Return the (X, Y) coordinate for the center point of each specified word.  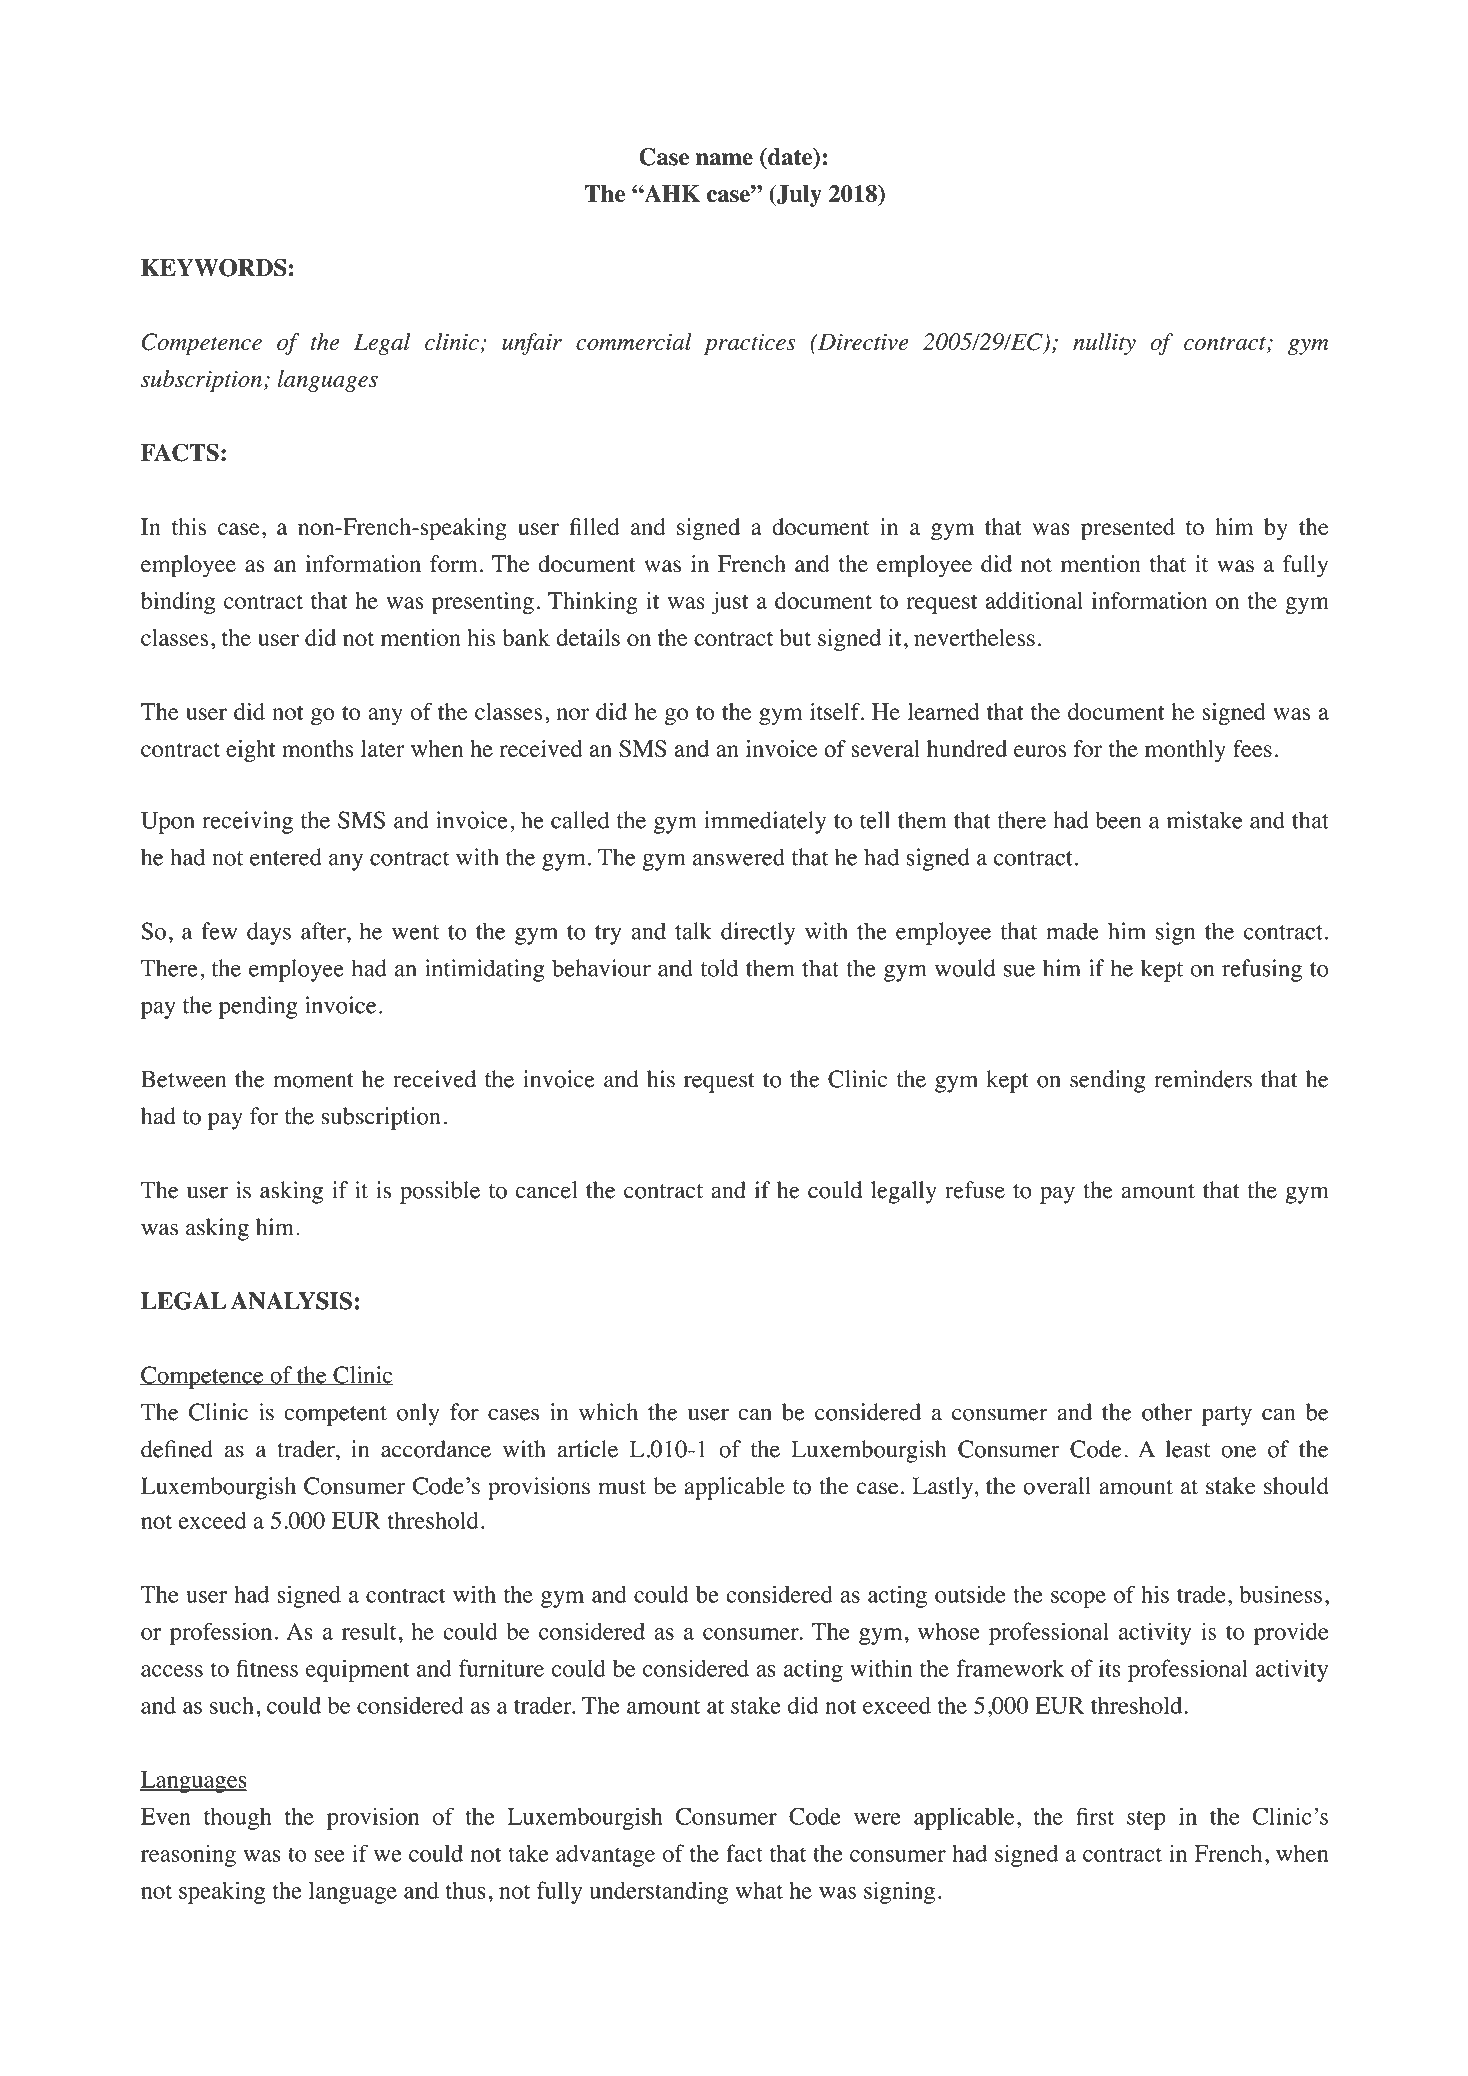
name (724, 159)
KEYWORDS (213, 267)
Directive (862, 342)
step (1146, 1820)
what (759, 1890)
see (329, 1856)
